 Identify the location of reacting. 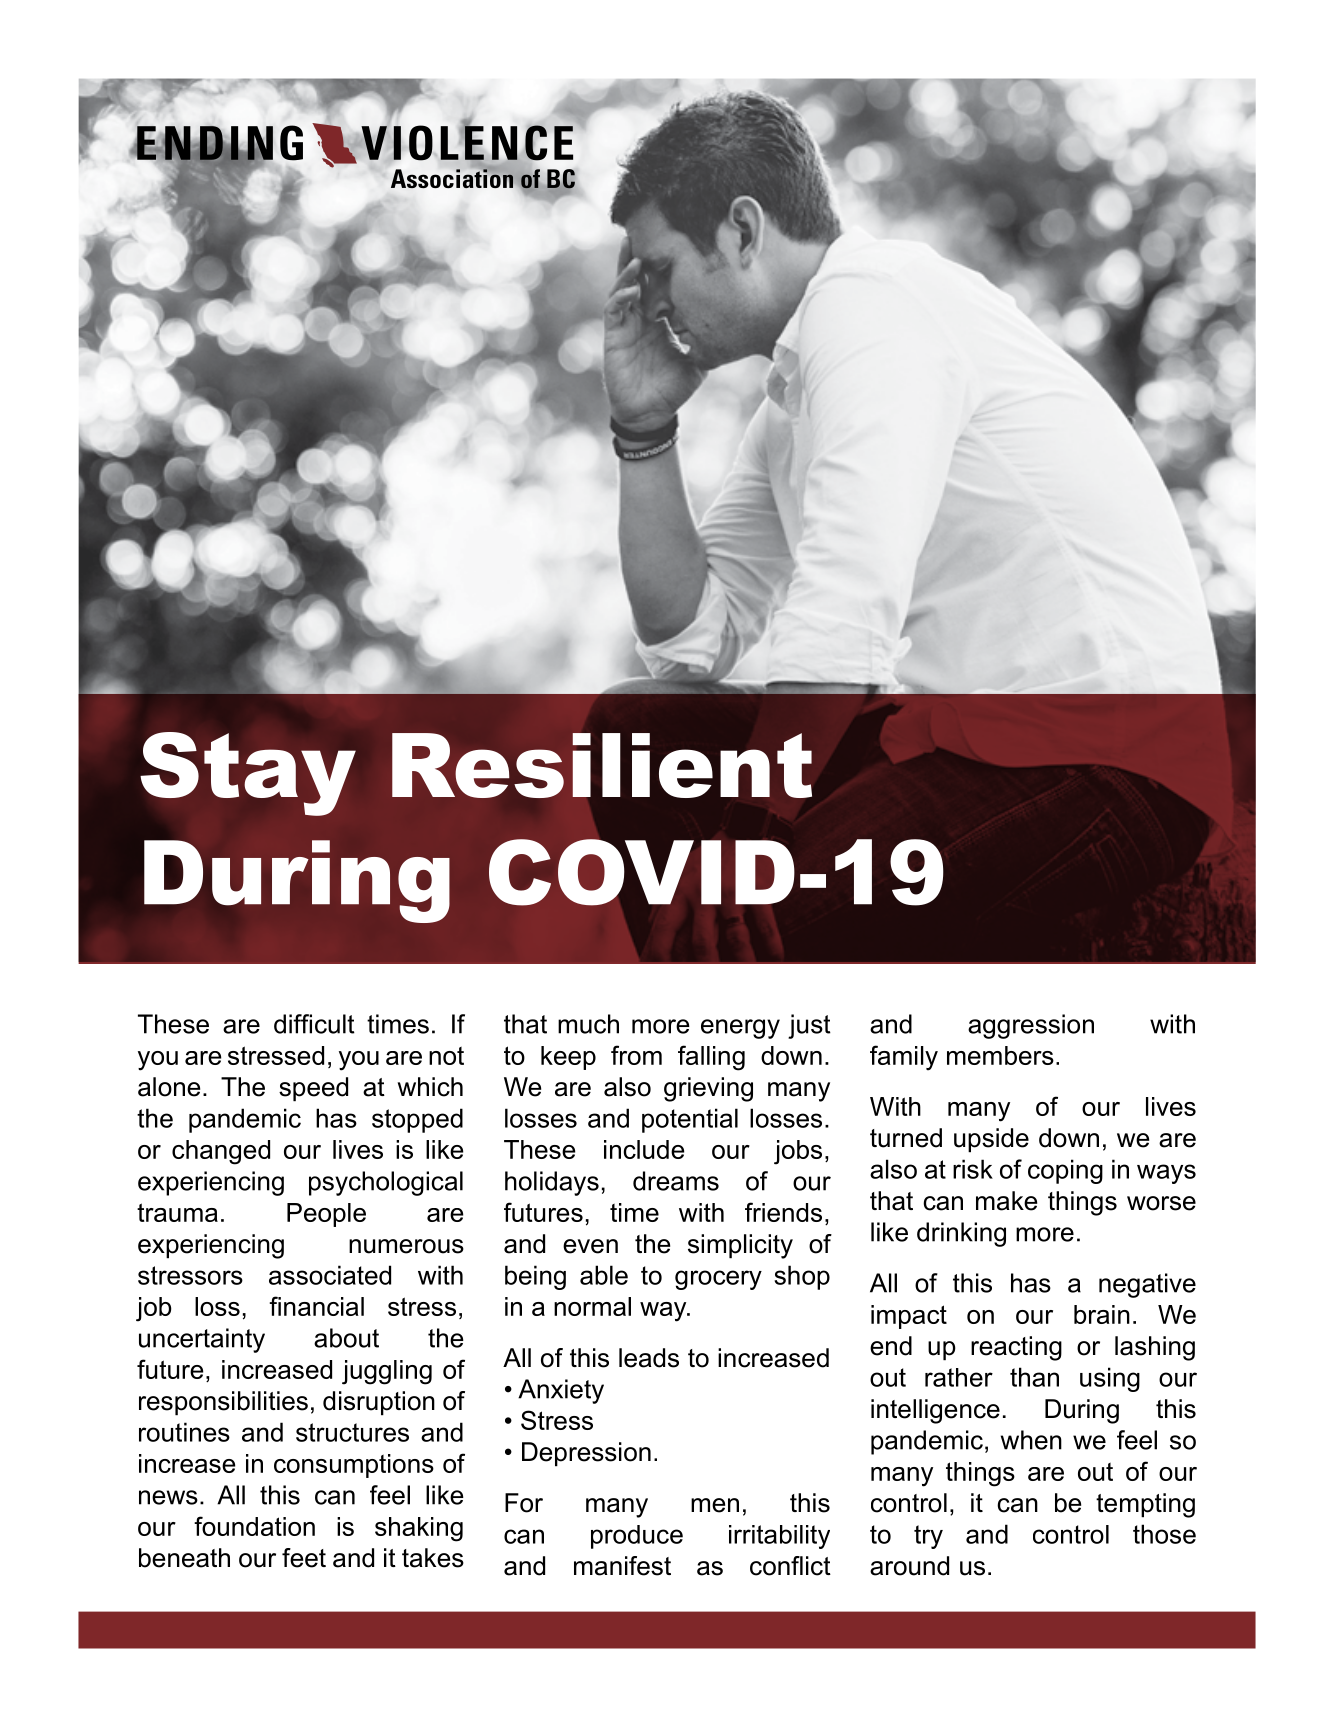
(1016, 1348).
